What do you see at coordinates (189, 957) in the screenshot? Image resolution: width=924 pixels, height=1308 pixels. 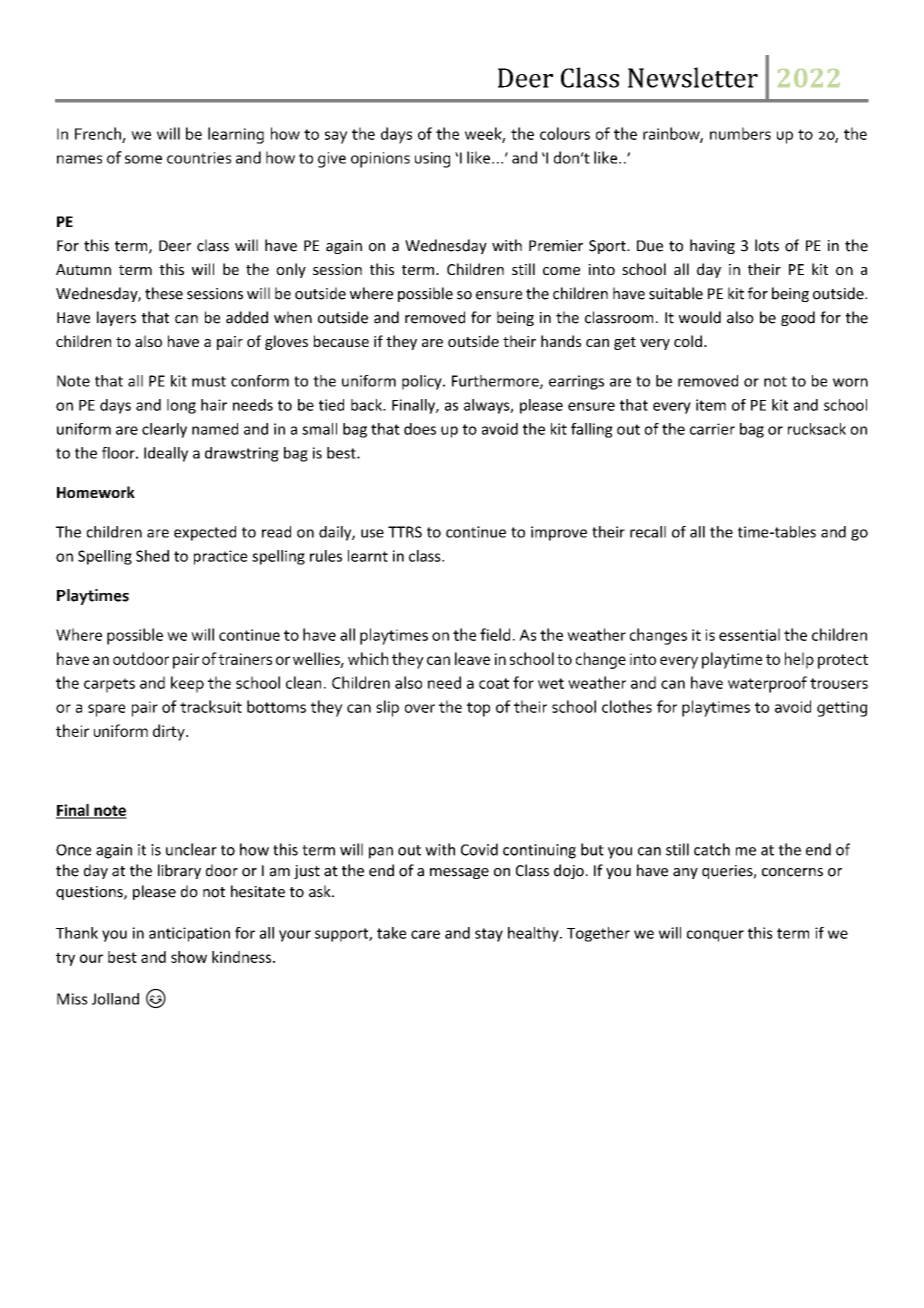 I see `show` at bounding box center [189, 957].
